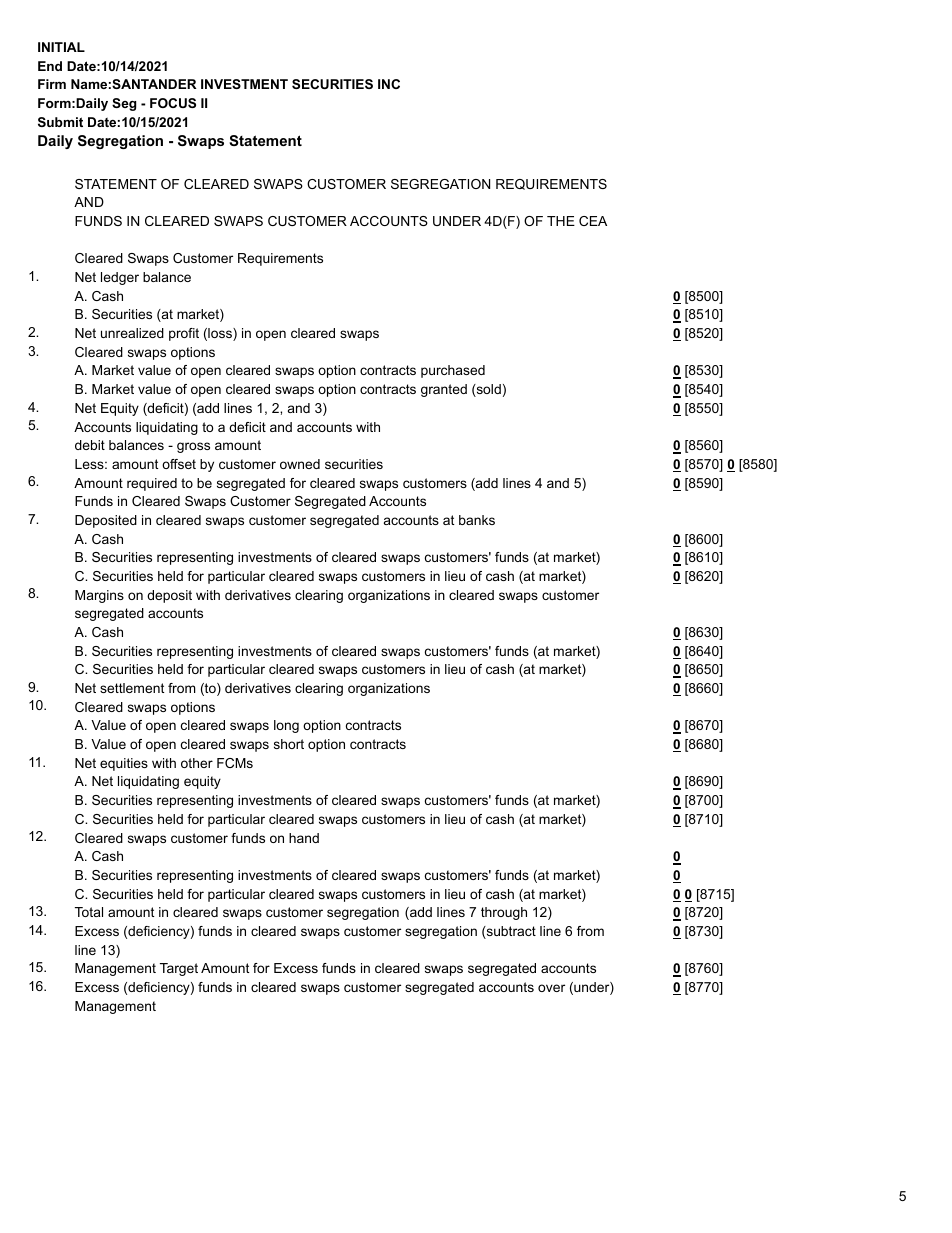  What do you see at coordinates (300, 464) in the document?
I see `owned` at bounding box center [300, 464].
